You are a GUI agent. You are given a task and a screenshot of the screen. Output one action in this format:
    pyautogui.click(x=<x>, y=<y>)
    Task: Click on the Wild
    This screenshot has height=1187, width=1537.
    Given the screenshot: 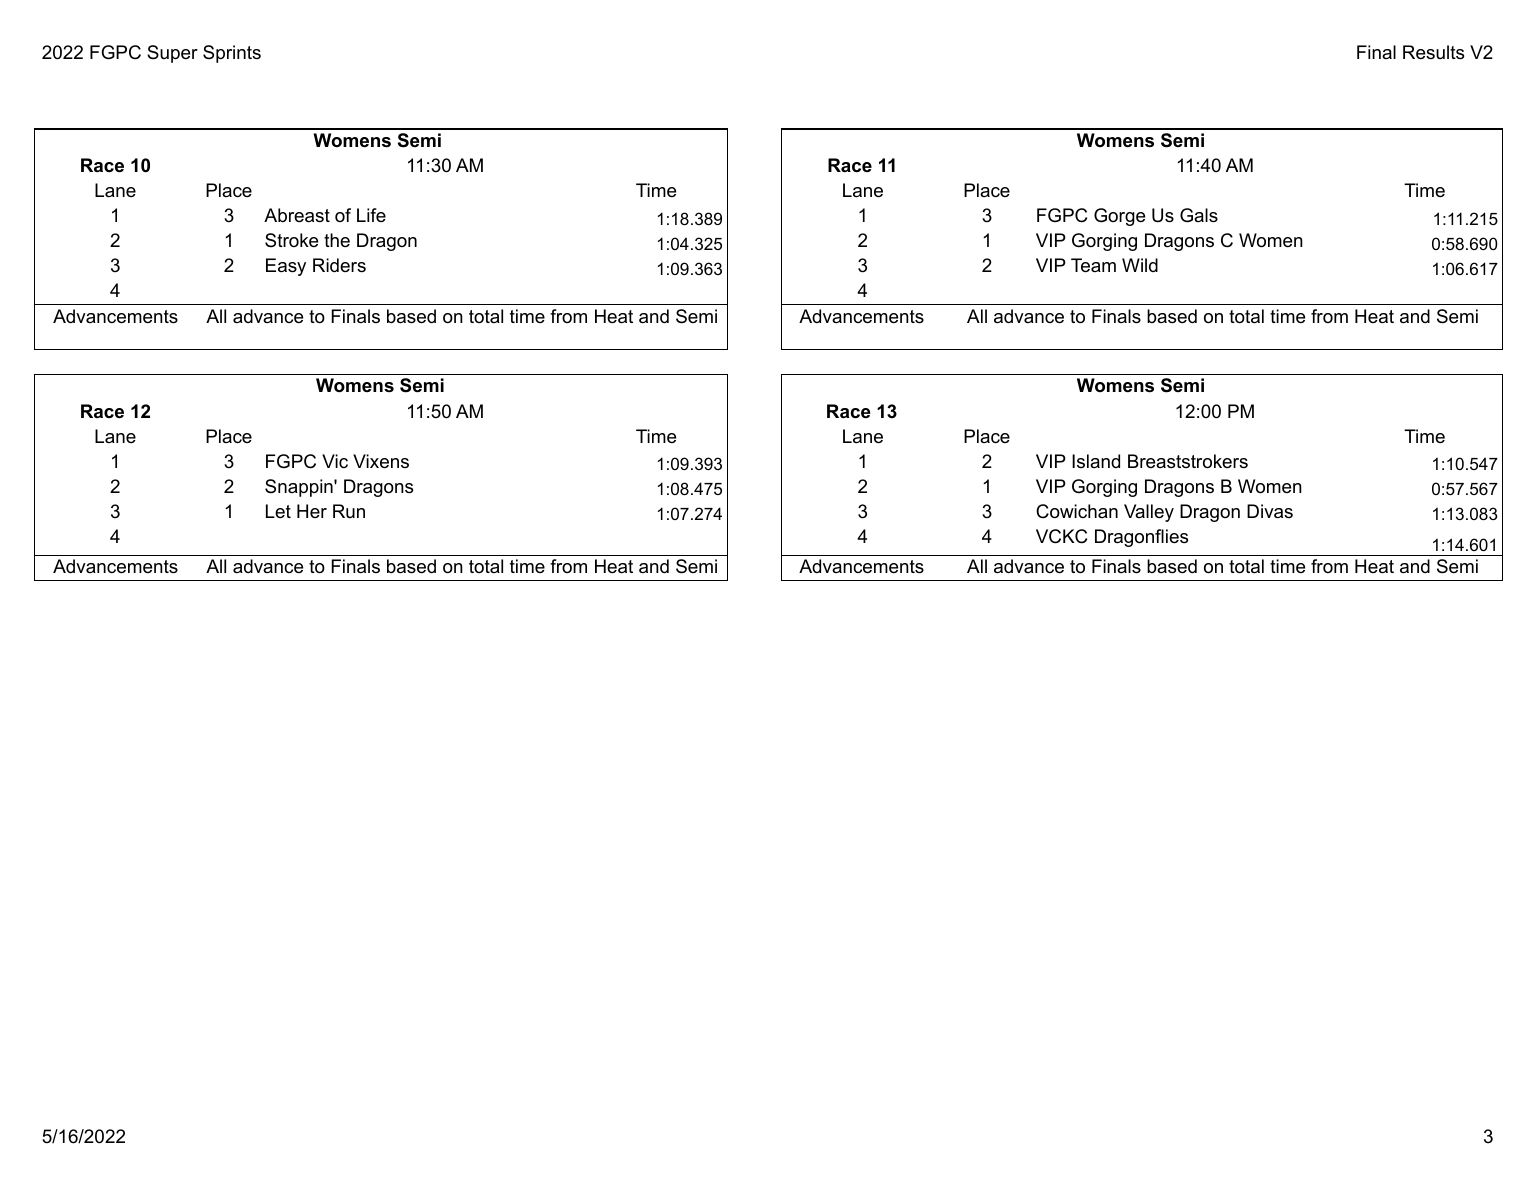 What is the action you would take?
    pyautogui.click(x=1140, y=265)
